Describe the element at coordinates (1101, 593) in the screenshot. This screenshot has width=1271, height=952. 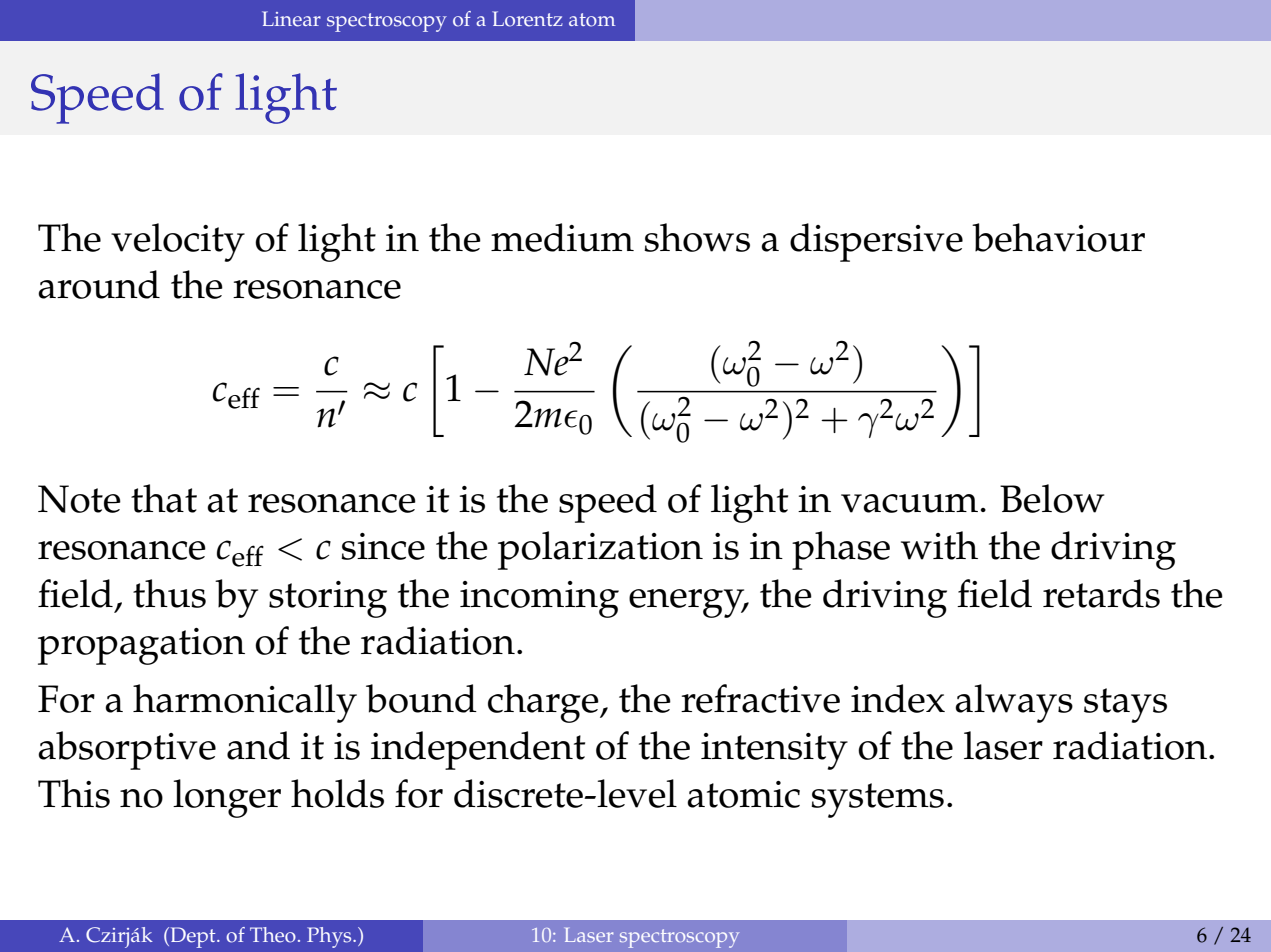
I see `retards` at that location.
